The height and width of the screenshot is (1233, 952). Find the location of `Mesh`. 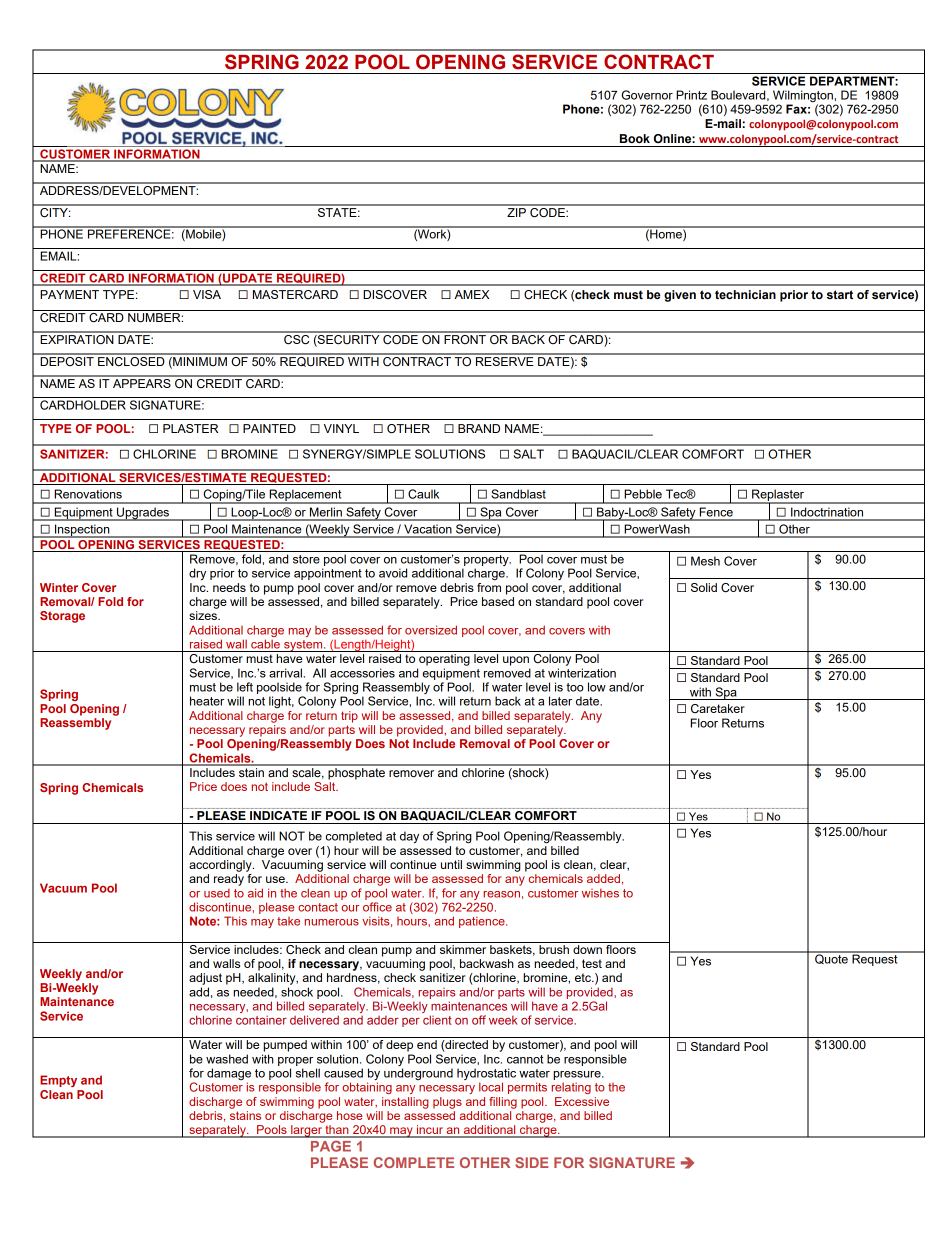

Mesh is located at coordinates (705, 561).
